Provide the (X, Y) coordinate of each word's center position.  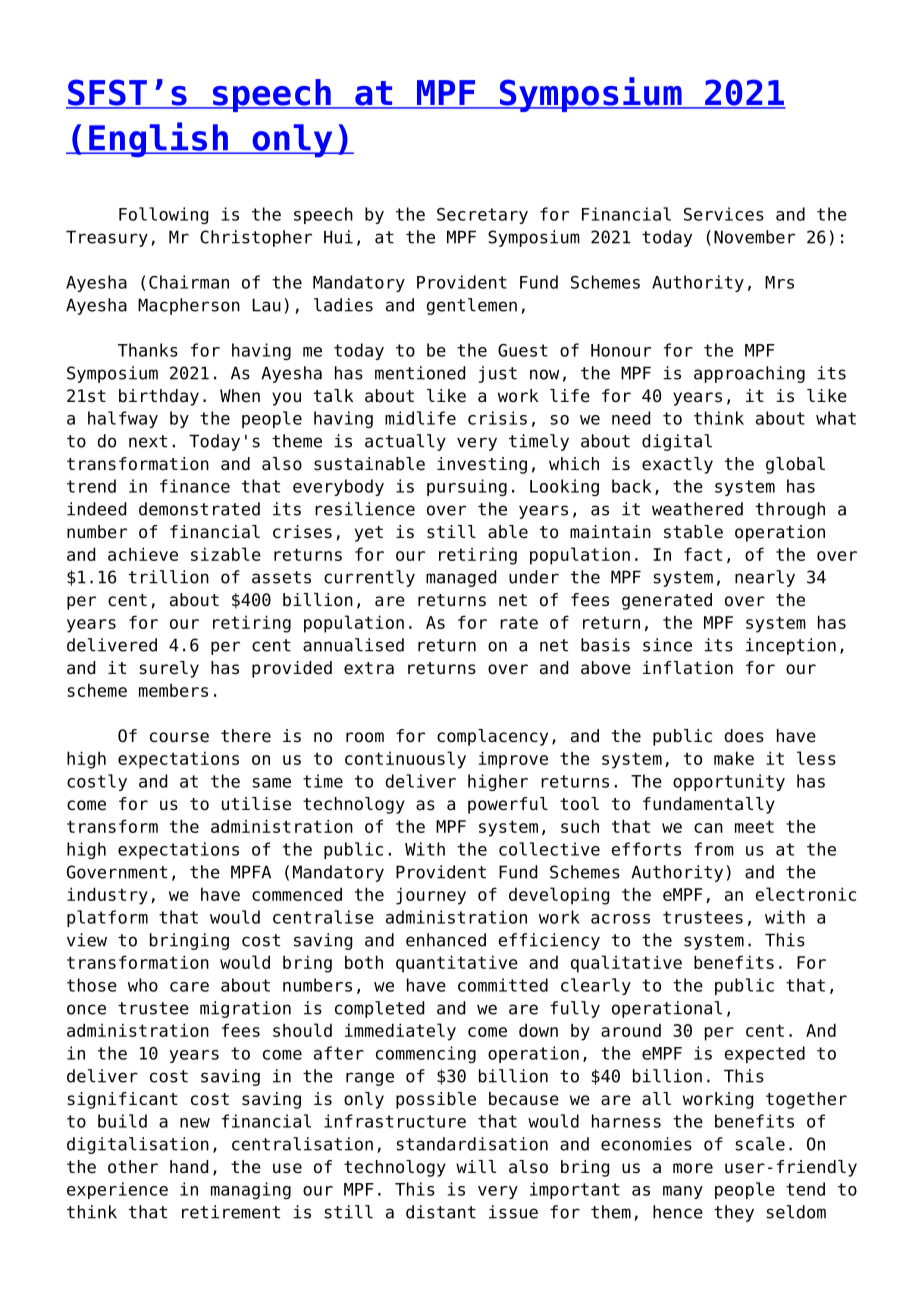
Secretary (482, 216)
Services (724, 214)
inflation (688, 668)
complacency (492, 737)
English (158, 140)
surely (169, 669)
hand (189, 1167)
